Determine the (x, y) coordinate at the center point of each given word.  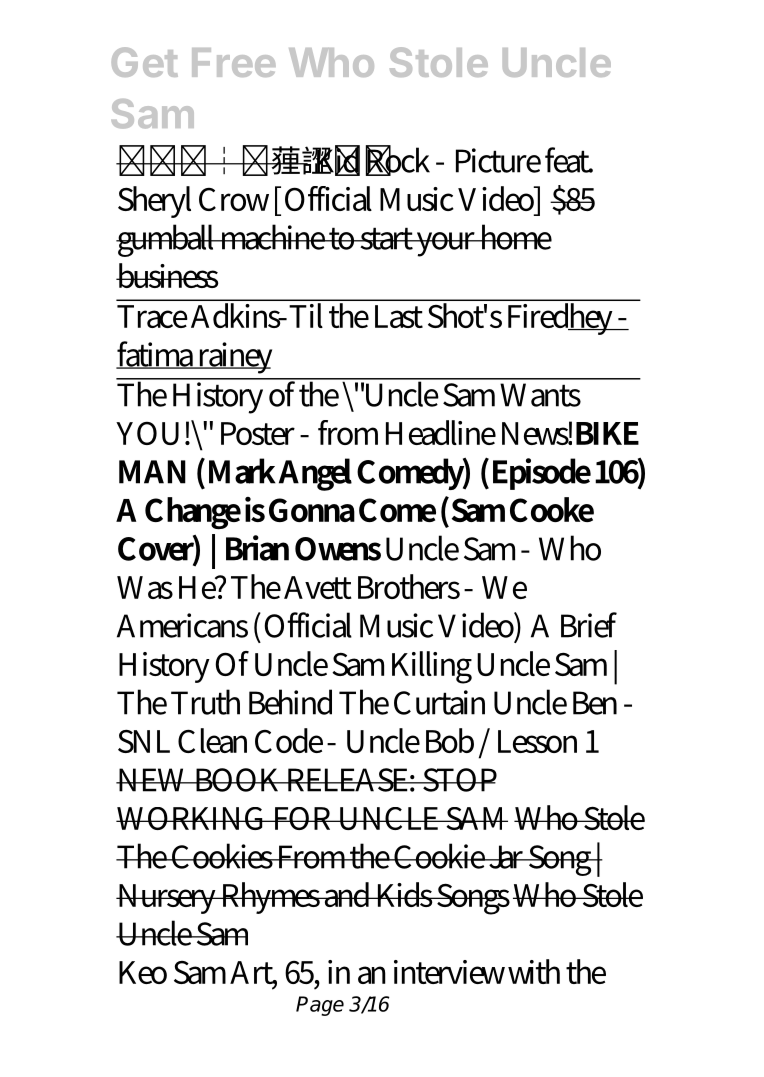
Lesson (537, 741)
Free (234, 62)
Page (320, 1006)
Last (399, 316)
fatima (156, 355)
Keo (143, 972)
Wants (540, 395)
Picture (498, 160)
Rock (398, 160)
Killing (432, 667)
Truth (205, 702)
